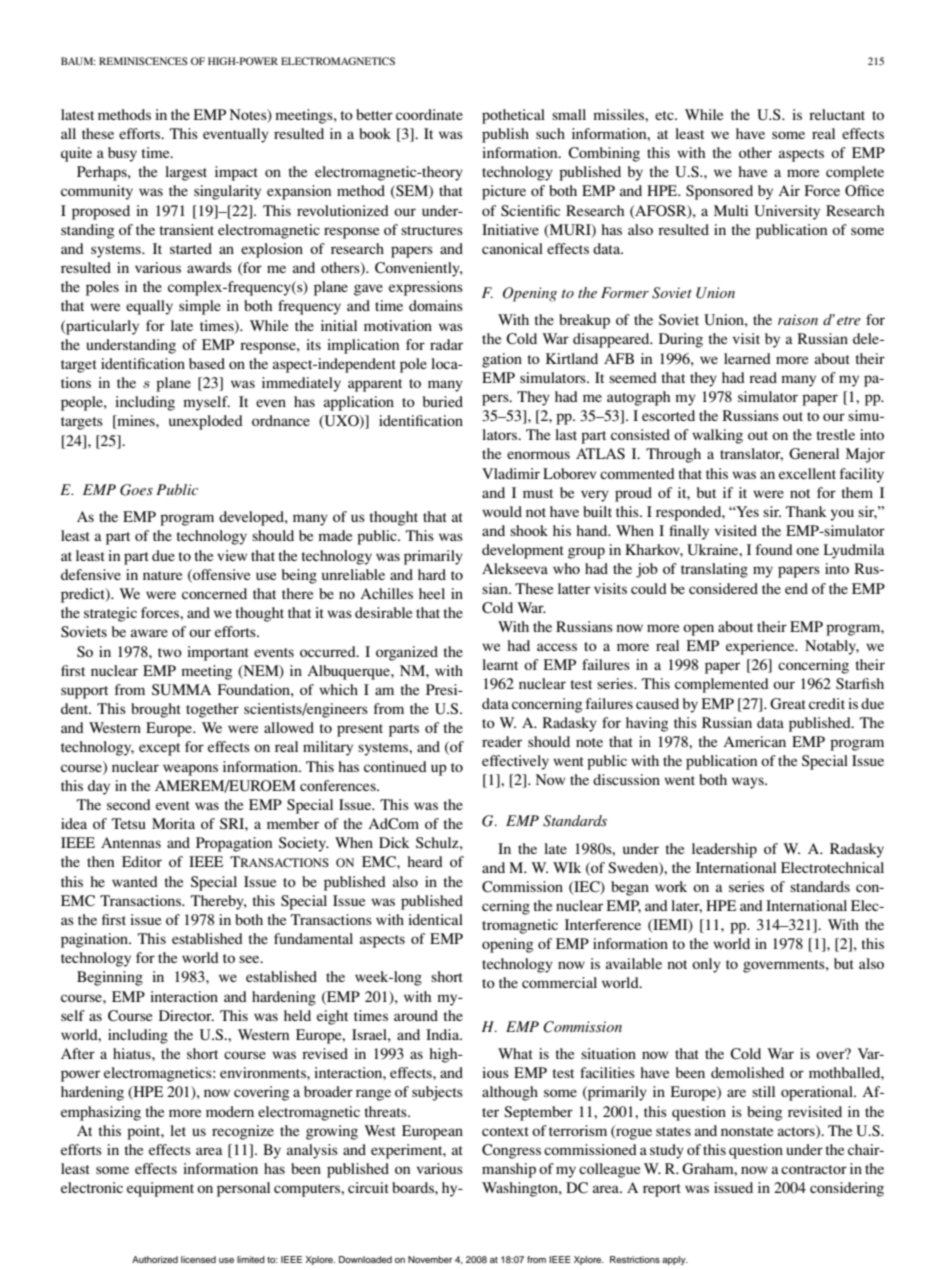 The width and height of the screenshot is (952, 1270). What do you see at coordinates (186, 173) in the screenshot?
I see `largest` at bounding box center [186, 173].
